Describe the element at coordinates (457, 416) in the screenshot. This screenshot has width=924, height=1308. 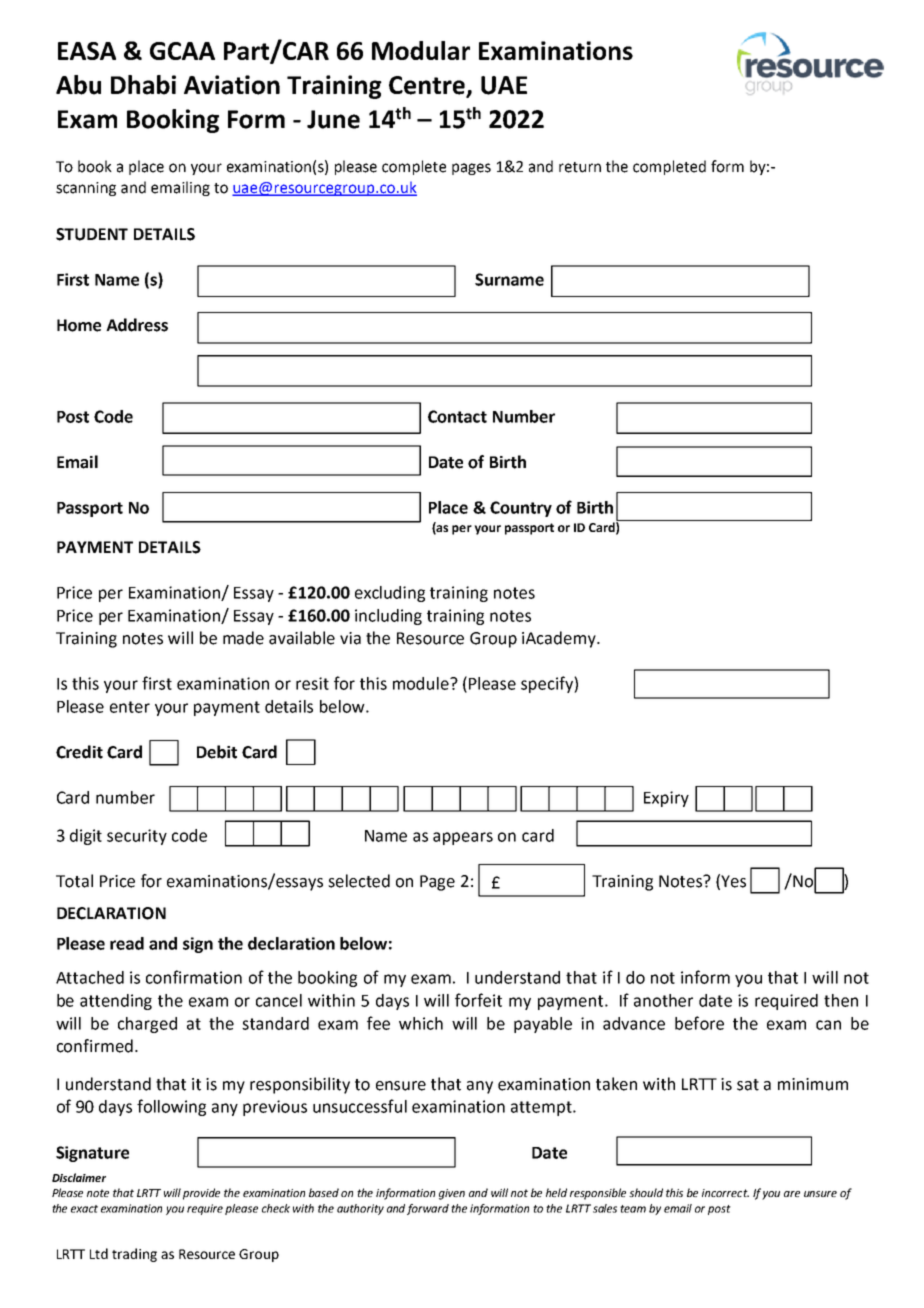
I see `Contact` at that location.
